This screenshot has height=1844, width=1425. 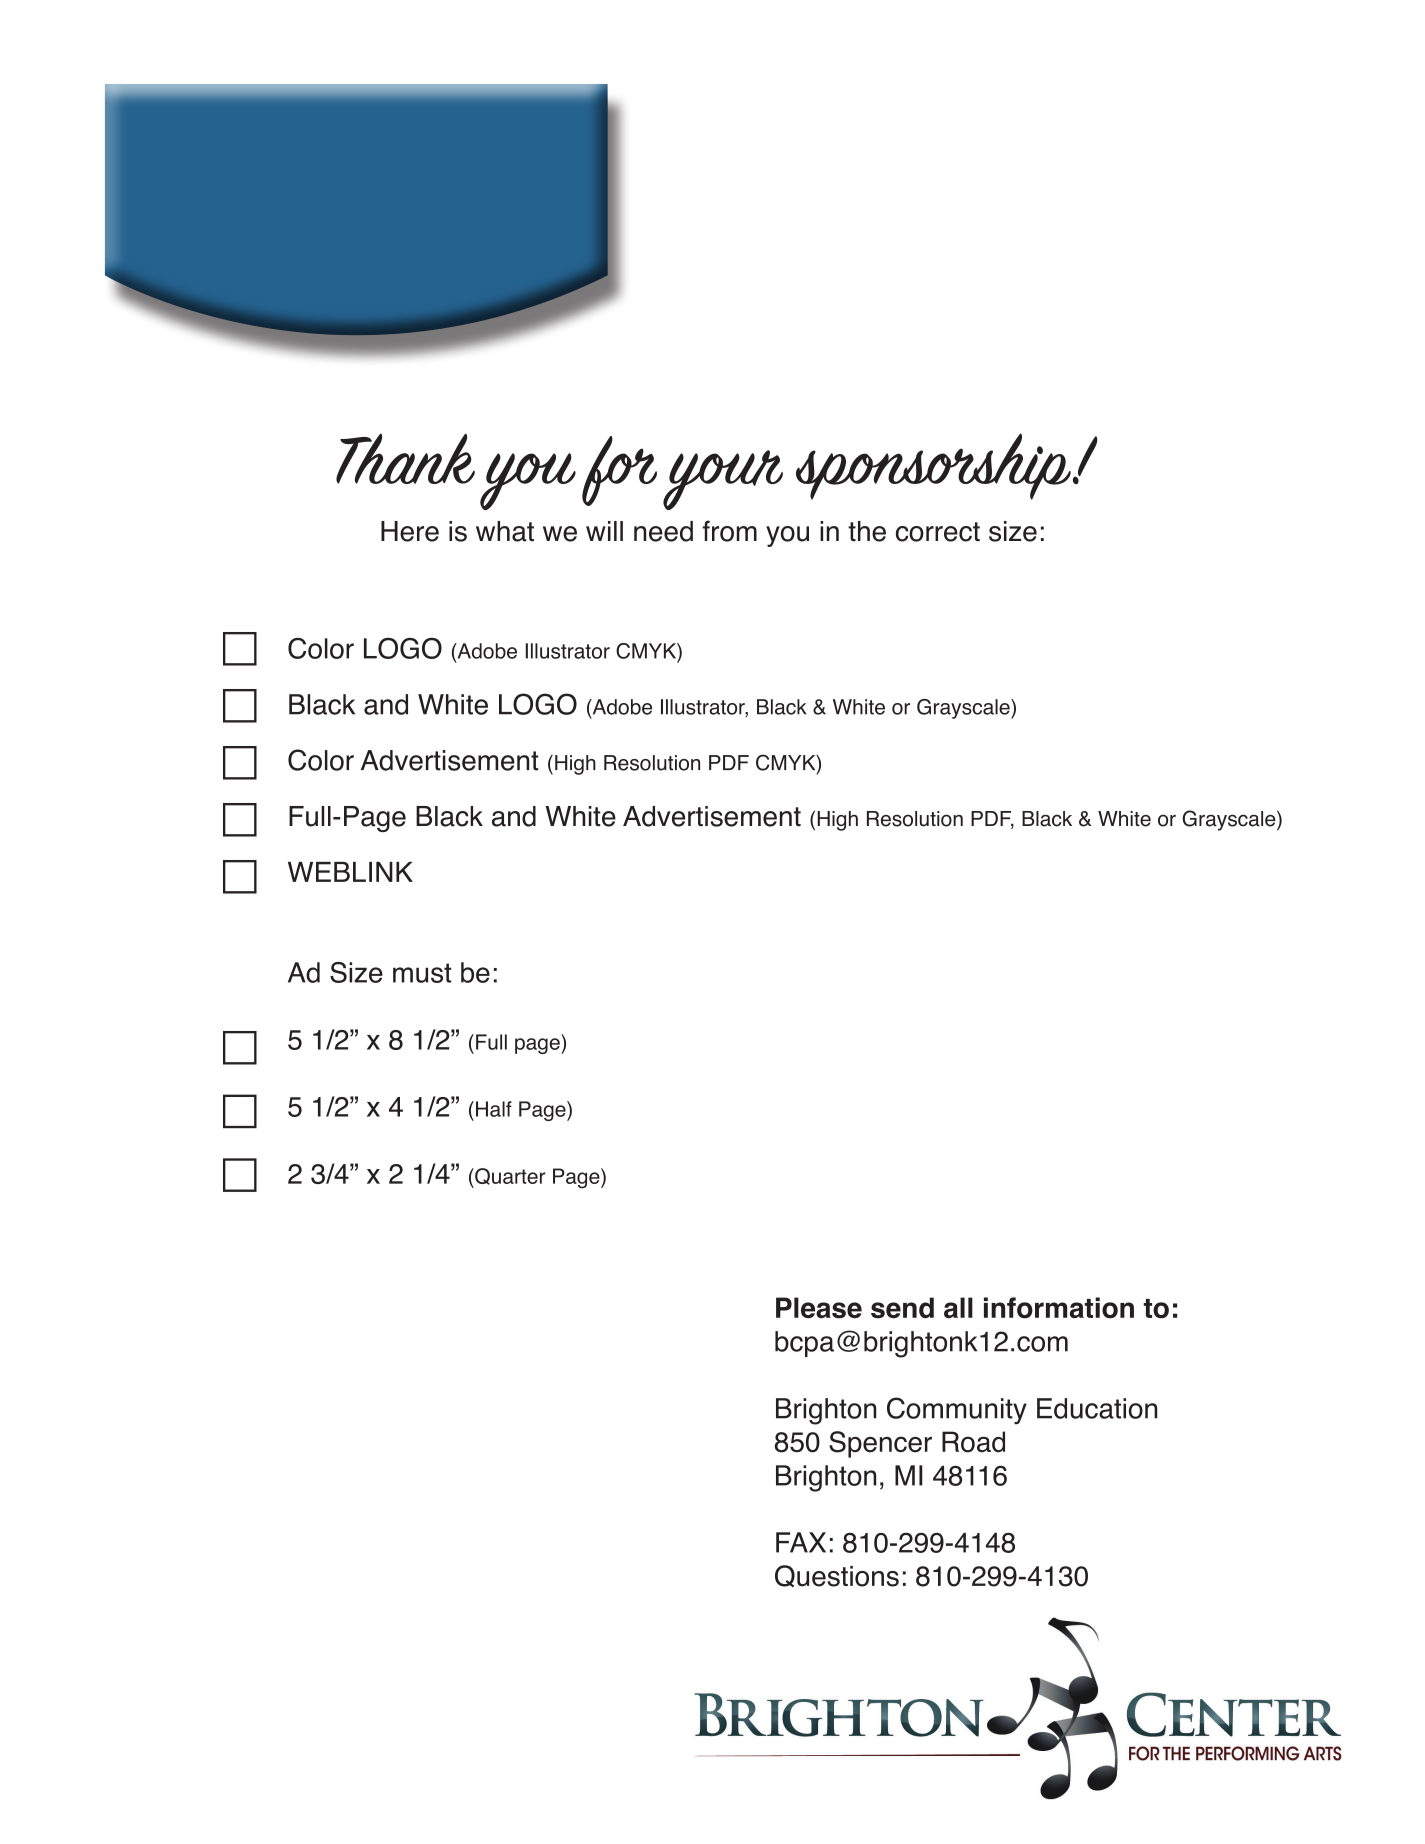 What do you see at coordinates (729, 531) in the screenshot?
I see `from` at bounding box center [729, 531].
